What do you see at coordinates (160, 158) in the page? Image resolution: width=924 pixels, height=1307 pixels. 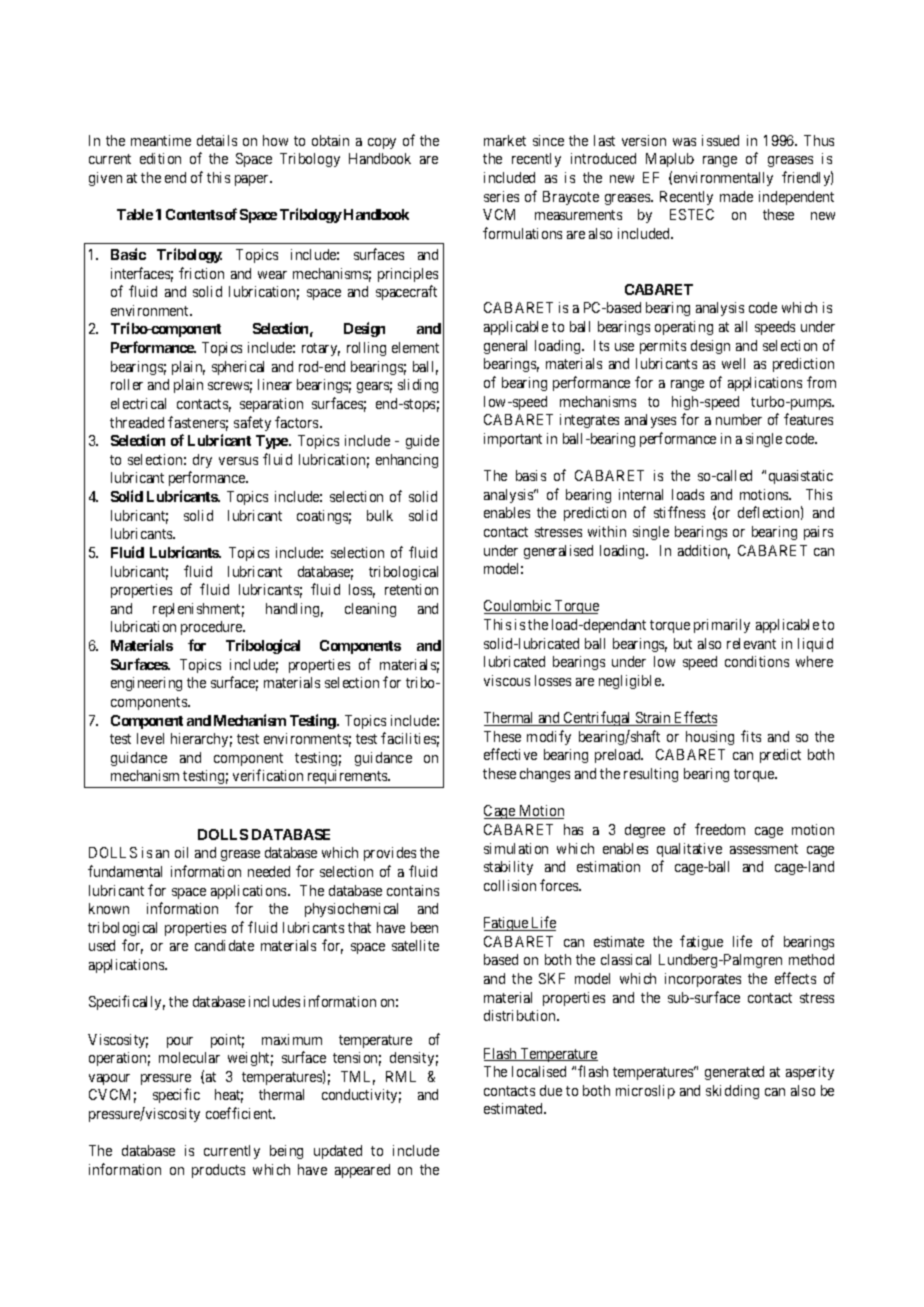 I see `edition` at bounding box center [160, 158].
